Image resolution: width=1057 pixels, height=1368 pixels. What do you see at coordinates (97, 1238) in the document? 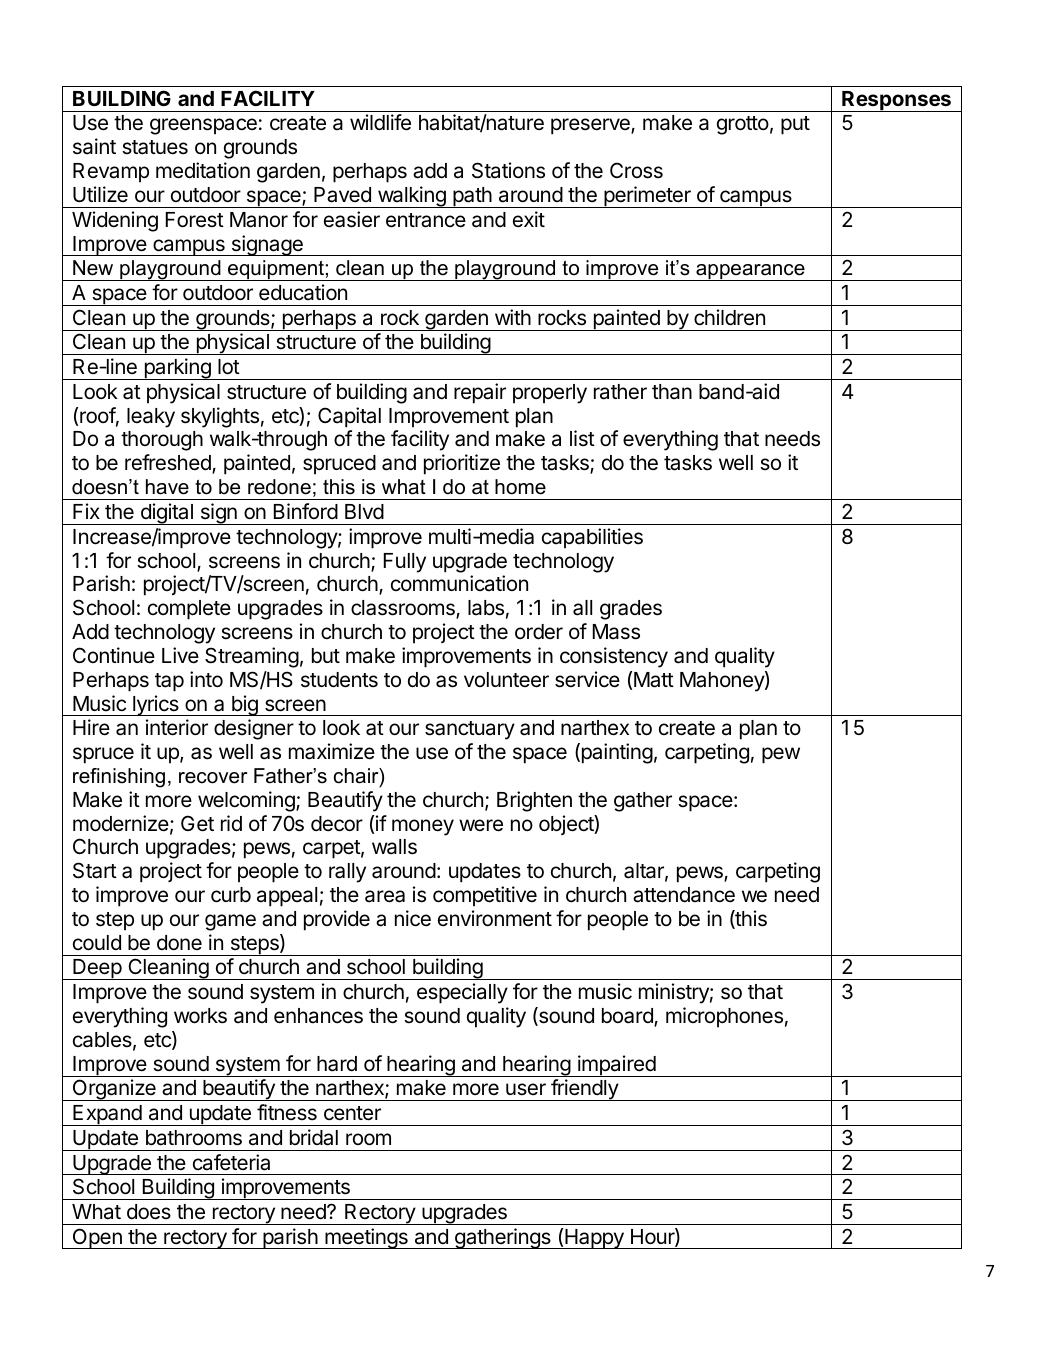
I see `Open` at bounding box center [97, 1238].
